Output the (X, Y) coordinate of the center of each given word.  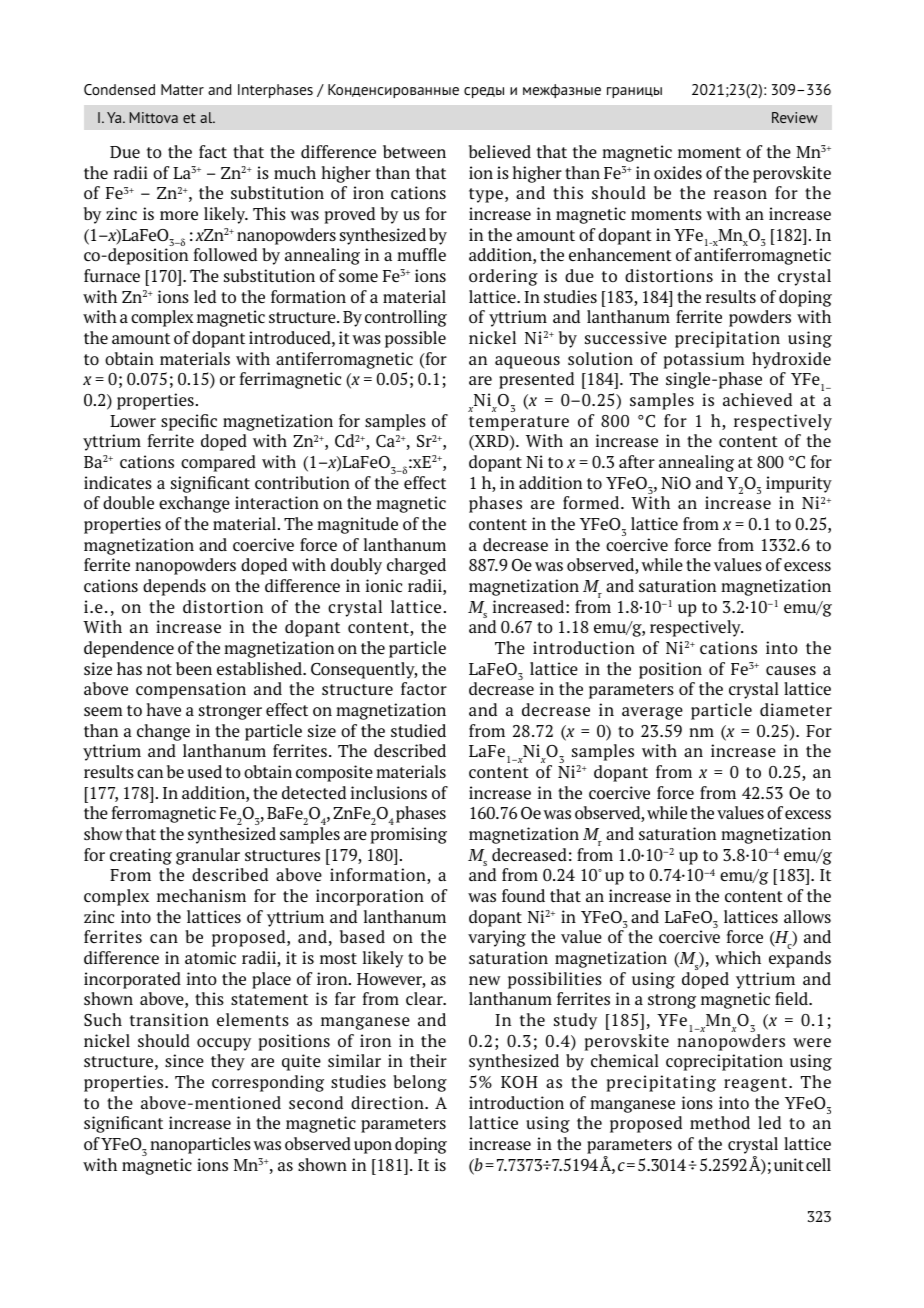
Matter (182, 89)
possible (415, 339)
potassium (704, 360)
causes (791, 670)
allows (807, 916)
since (184, 1060)
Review (795, 117)
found (523, 895)
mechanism (201, 895)
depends (174, 587)
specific (189, 422)
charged (416, 566)
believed (500, 151)
